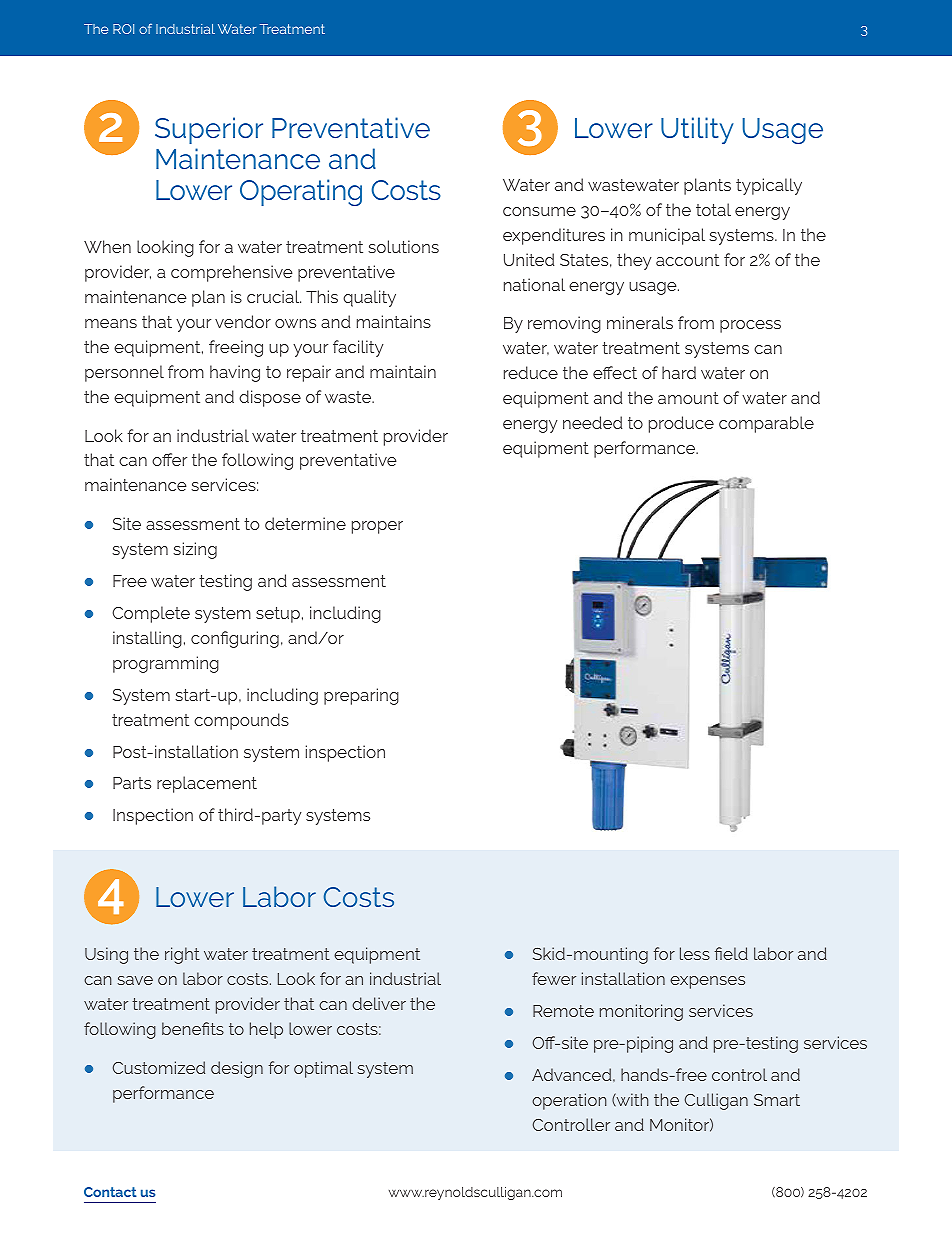 Image resolution: width=952 pixels, height=1233 pixels. What do you see at coordinates (681, 424) in the screenshot?
I see `produce` at bounding box center [681, 424].
